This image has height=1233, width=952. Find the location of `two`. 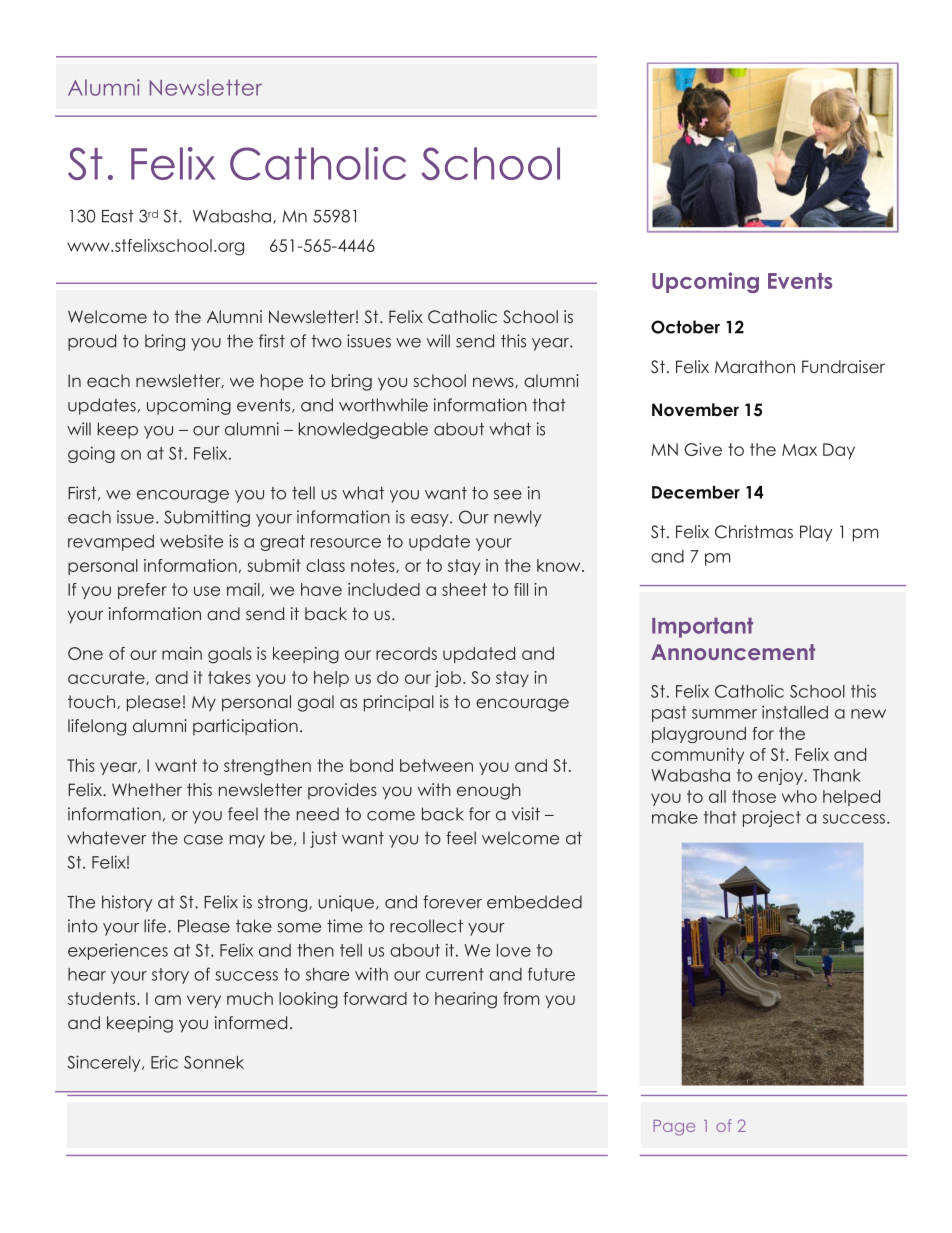

two is located at coordinates (327, 341).
